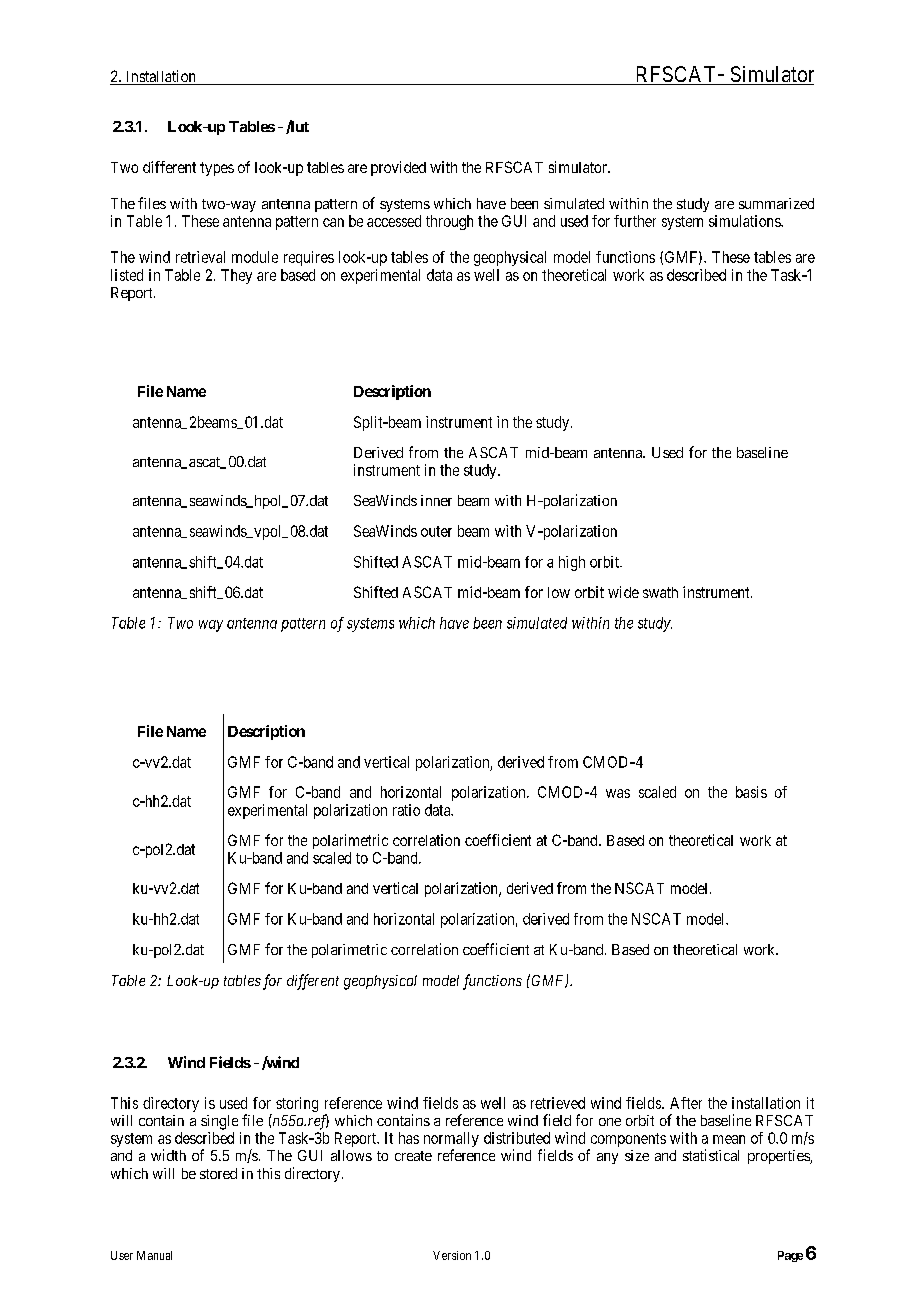  Describe the element at coordinates (154, 1255) in the screenshot. I see `Manual` at that location.
